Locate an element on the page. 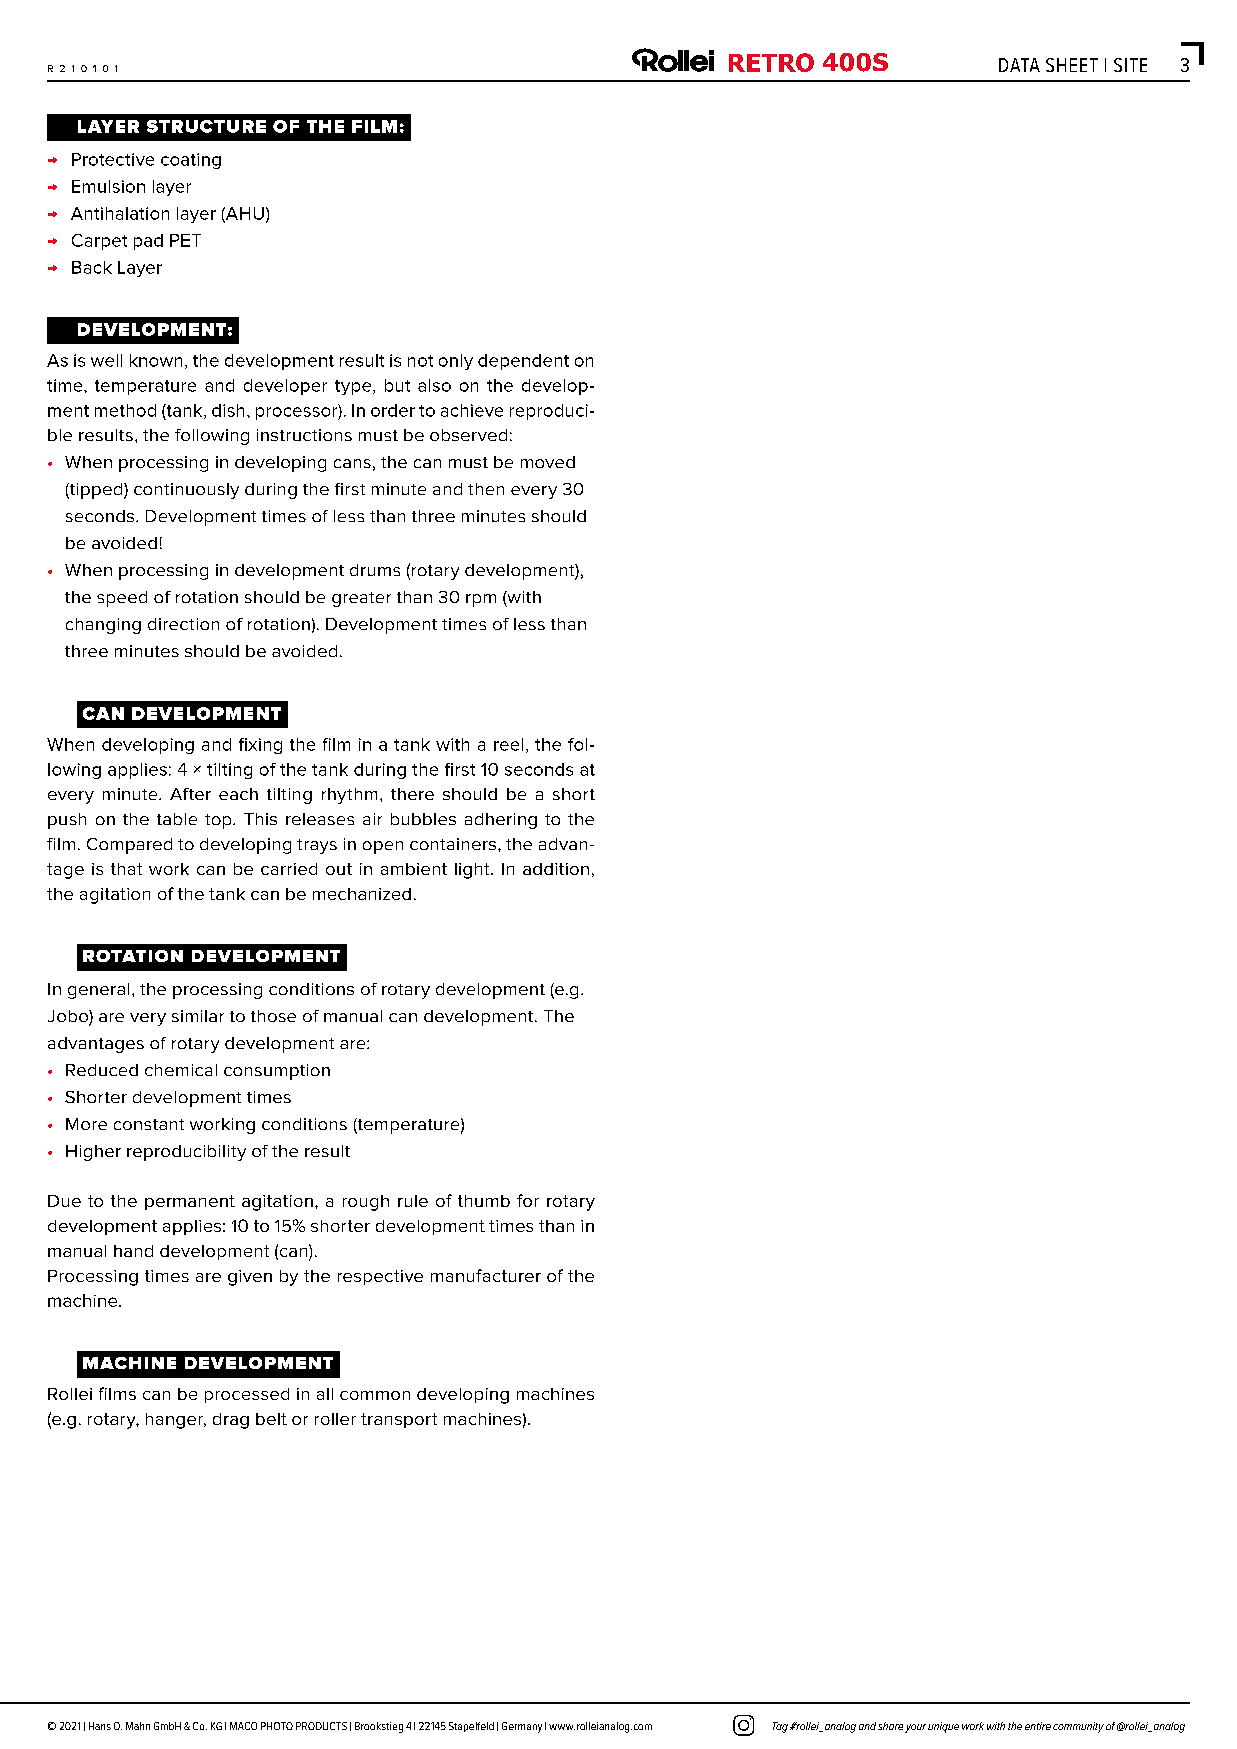 This document has width=1237, height=1749. DATA is located at coordinates (1019, 65).
